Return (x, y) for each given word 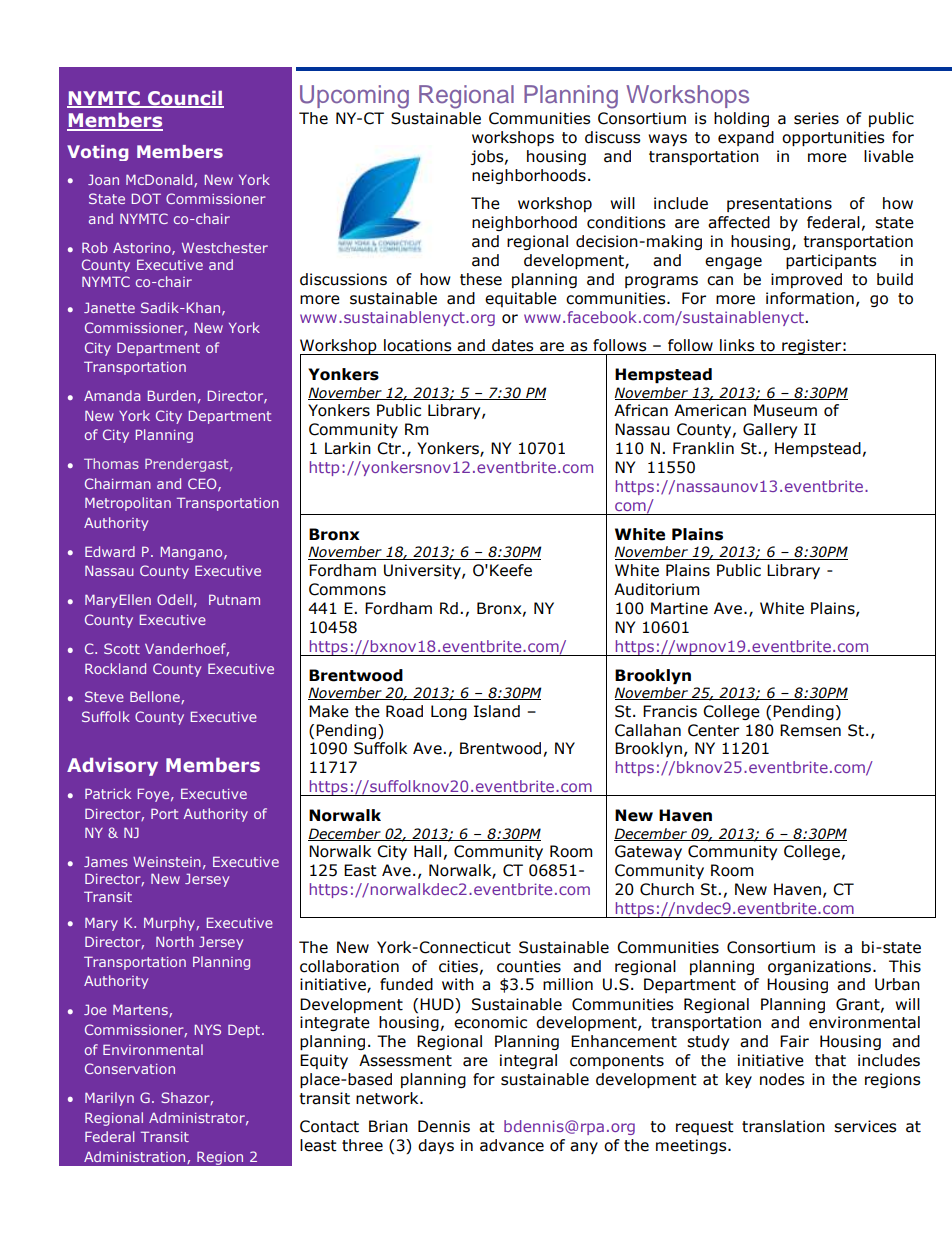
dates (513, 345)
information (810, 298)
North (175, 941)
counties (529, 966)
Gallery (770, 430)
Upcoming (354, 97)
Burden (172, 395)
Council (185, 98)
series (816, 118)
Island (497, 711)
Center (713, 730)
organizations (821, 967)
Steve (104, 696)
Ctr (390, 448)
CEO (203, 484)
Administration (136, 1157)
